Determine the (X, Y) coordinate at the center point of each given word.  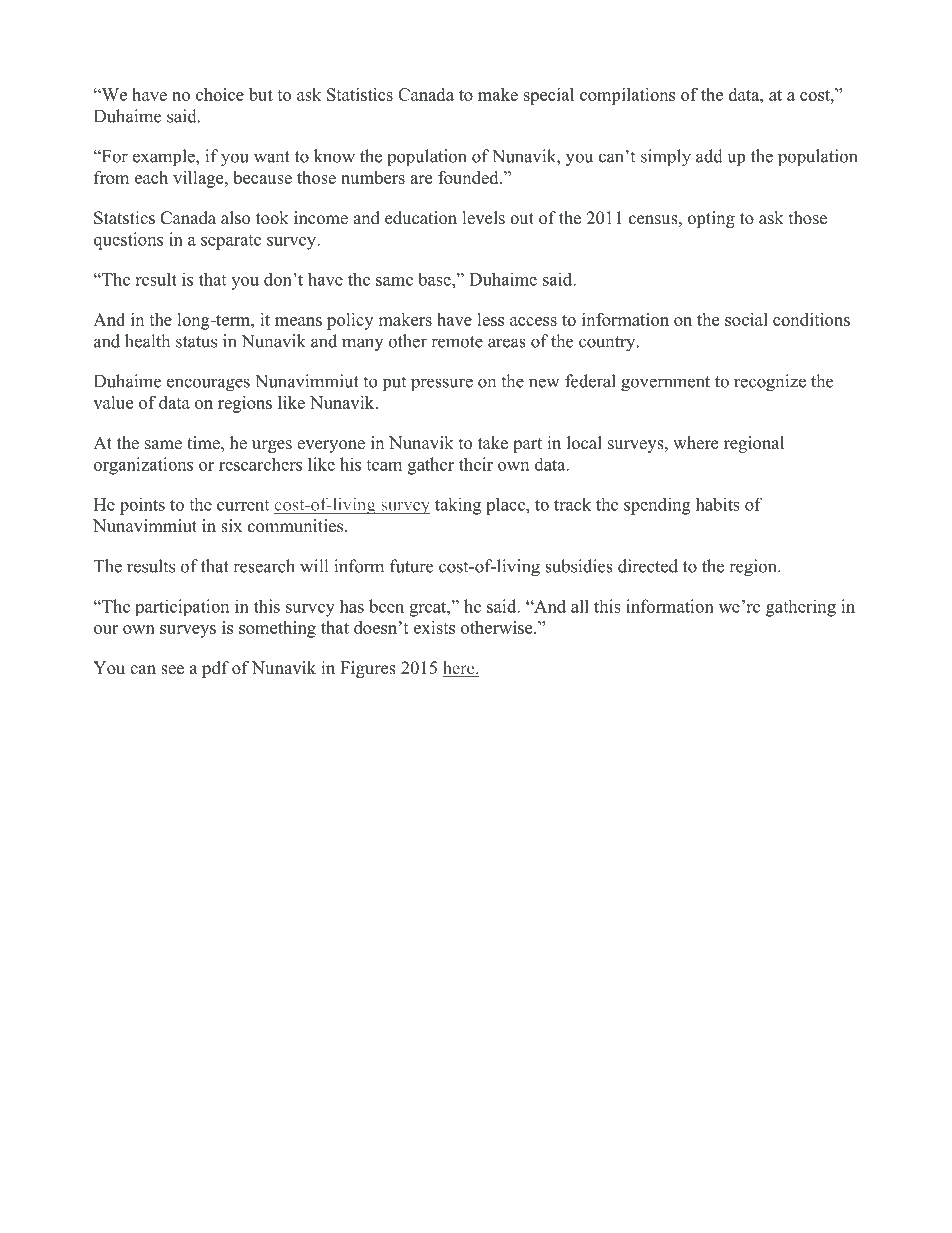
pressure (442, 384)
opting (711, 219)
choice (220, 94)
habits (718, 504)
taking (458, 506)
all (580, 606)
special (549, 96)
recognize (770, 383)
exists (434, 627)
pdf (215, 669)
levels (484, 218)
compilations (627, 96)
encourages (208, 385)
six (231, 526)
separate (231, 242)
